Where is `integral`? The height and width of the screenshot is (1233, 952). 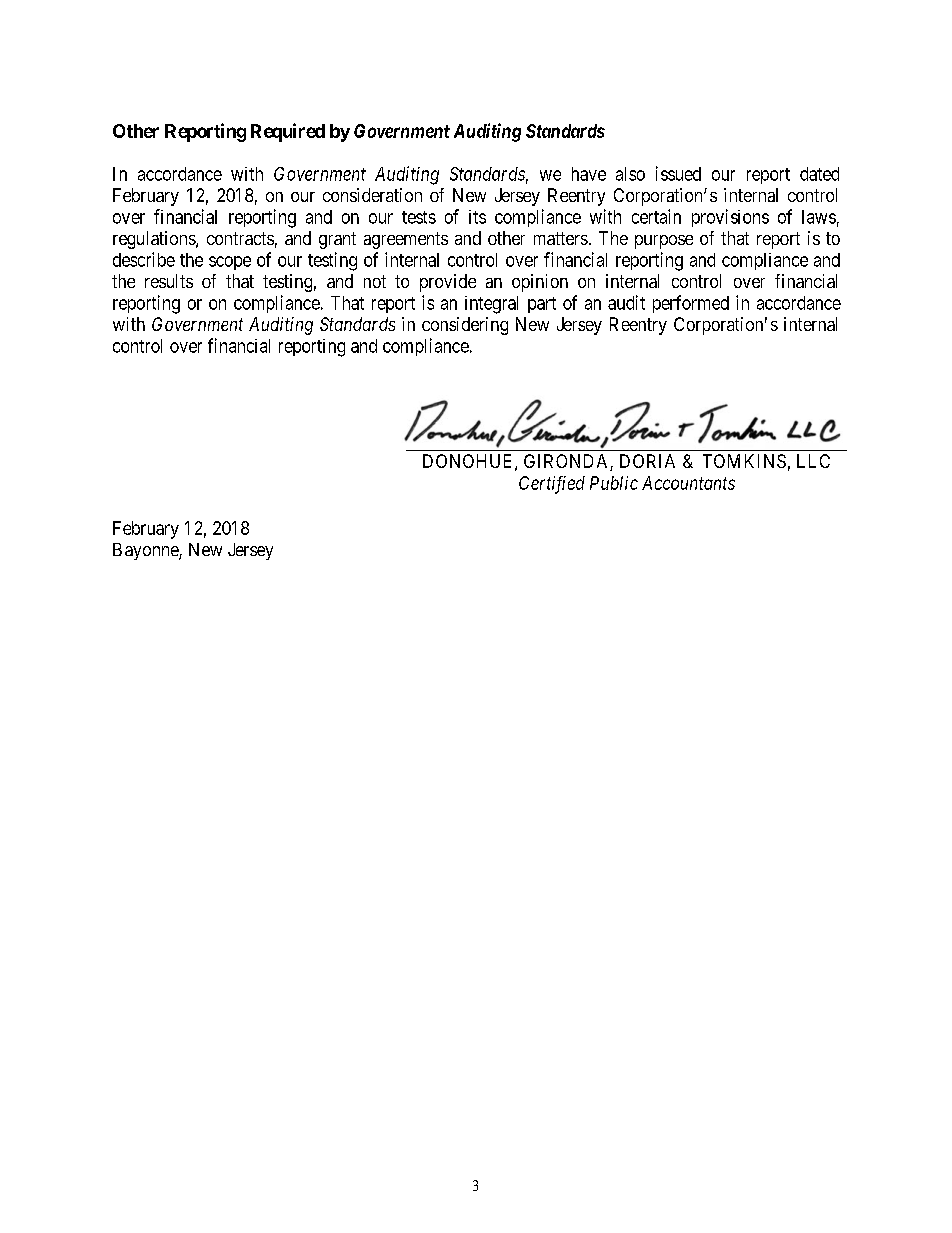 integral is located at coordinates (491, 305).
